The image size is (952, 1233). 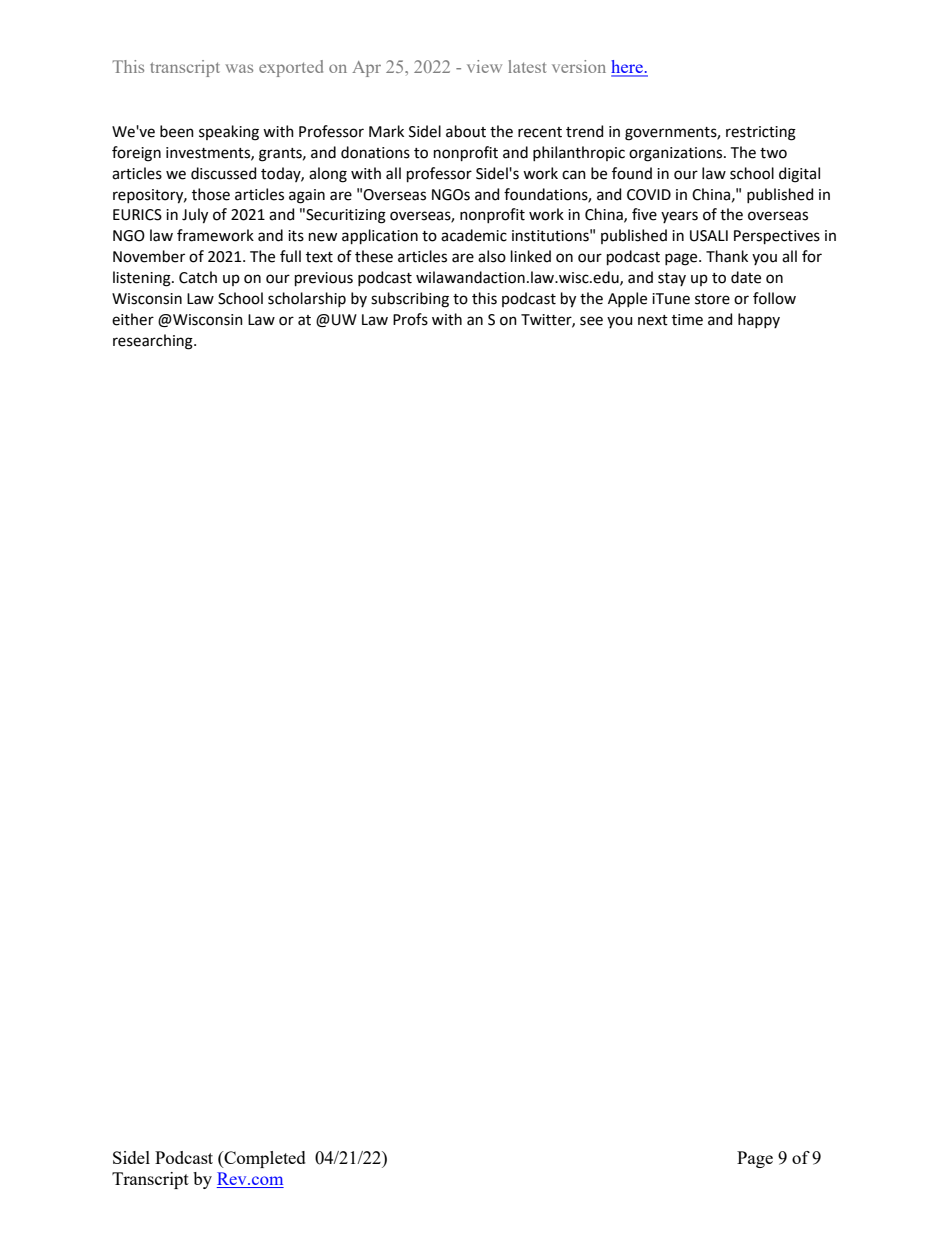 I want to click on researching, so click(x=154, y=342).
